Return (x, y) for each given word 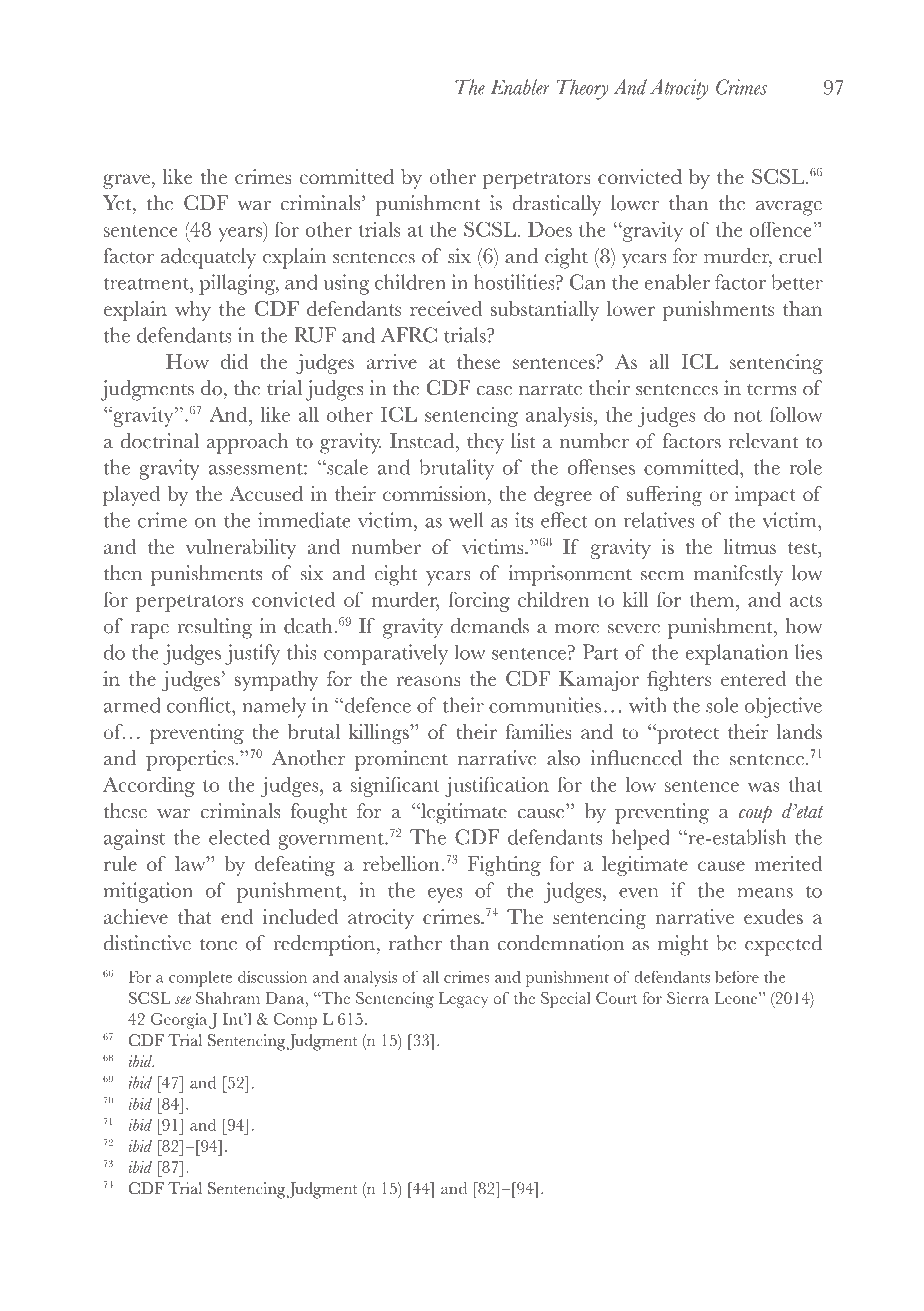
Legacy (463, 1000)
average (789, 208)
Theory (583, 89)
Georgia (179, 1021)
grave (127, 181)
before (737, 977)
